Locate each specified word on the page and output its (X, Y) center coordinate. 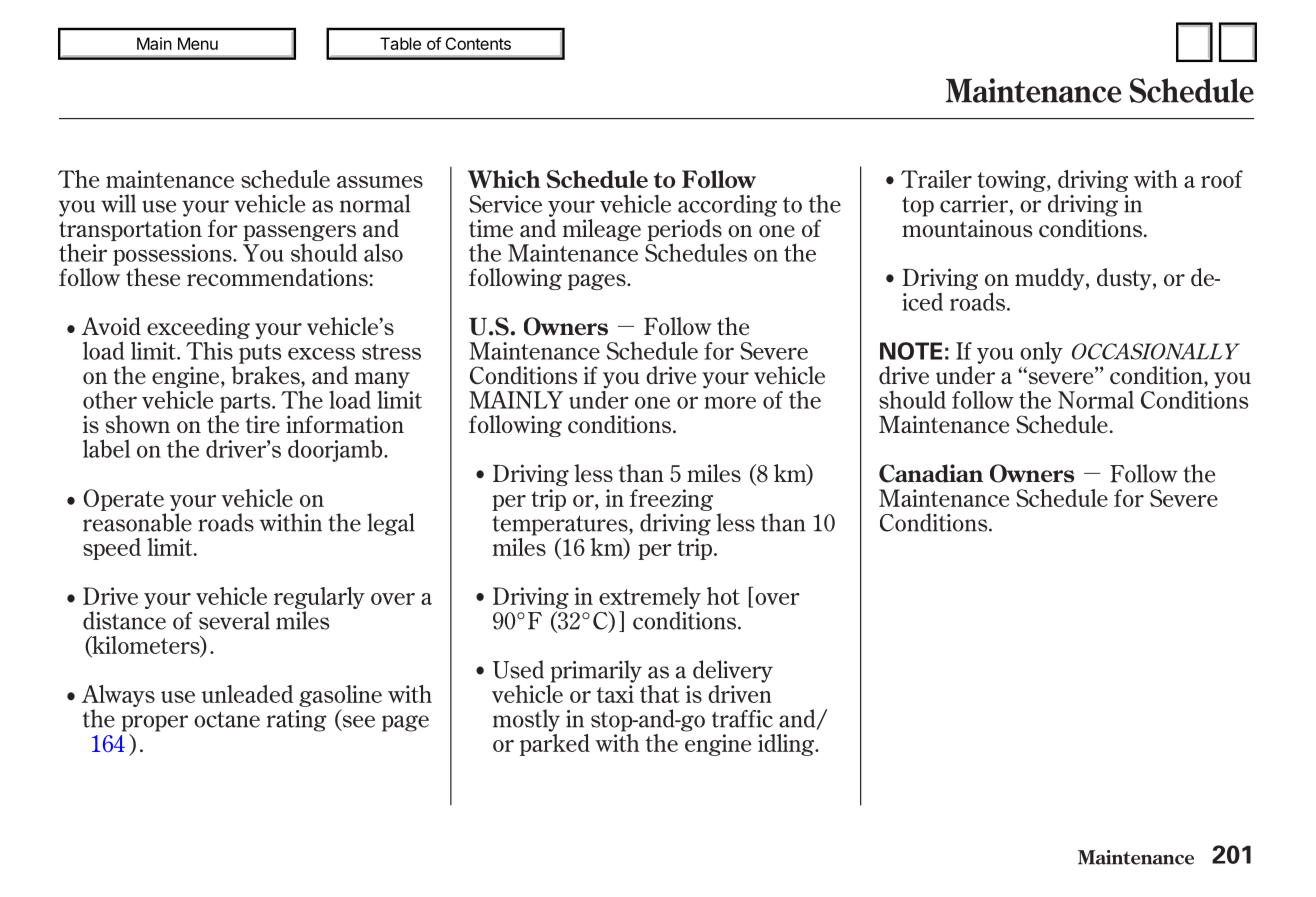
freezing (671, 500)
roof (1222, 179)
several (234, 620)
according (727, 206)
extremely (650, 599)
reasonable (137, 522)
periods (684, 230)
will (118, 203)
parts (246, 403)
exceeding (198, 328)
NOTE (911, 351)
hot (723, 596)
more (730, 402)
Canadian (931, 473)
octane (227, 719)
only (1041, 352)
